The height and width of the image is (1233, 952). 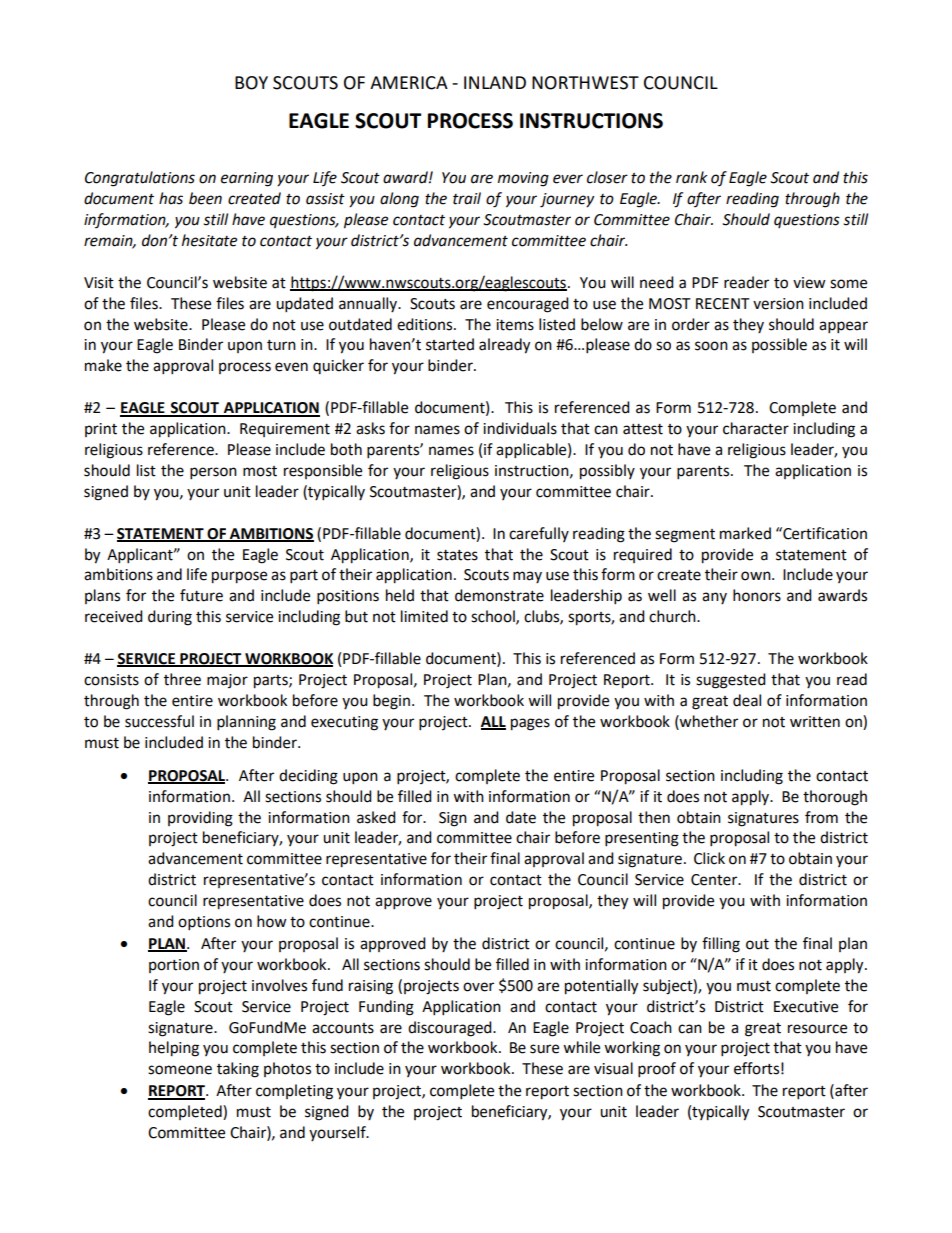 I want to click on rank, so click(x=692, y=177).
